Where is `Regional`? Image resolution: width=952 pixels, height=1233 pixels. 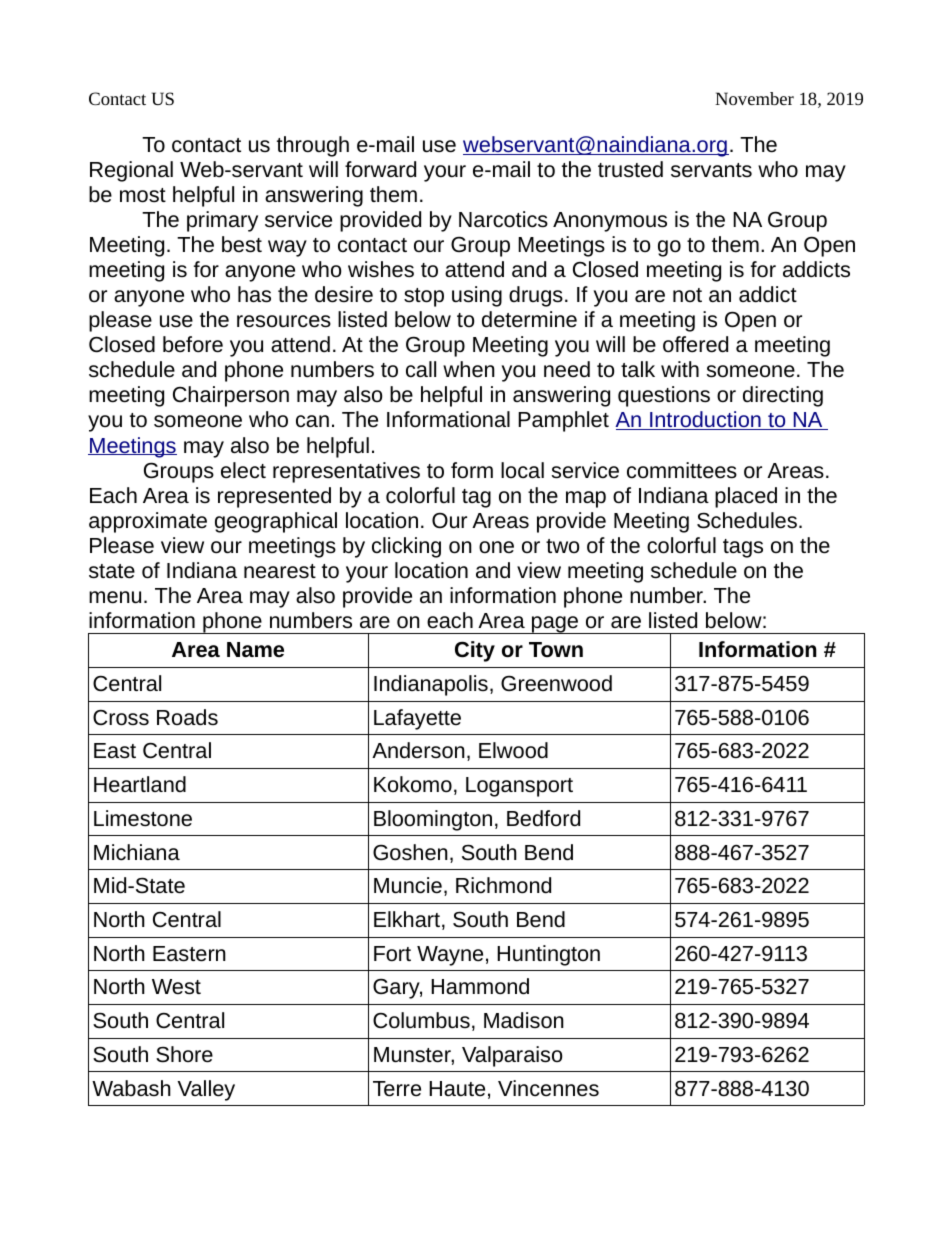 Regional is located at coordinates (131, 171).
